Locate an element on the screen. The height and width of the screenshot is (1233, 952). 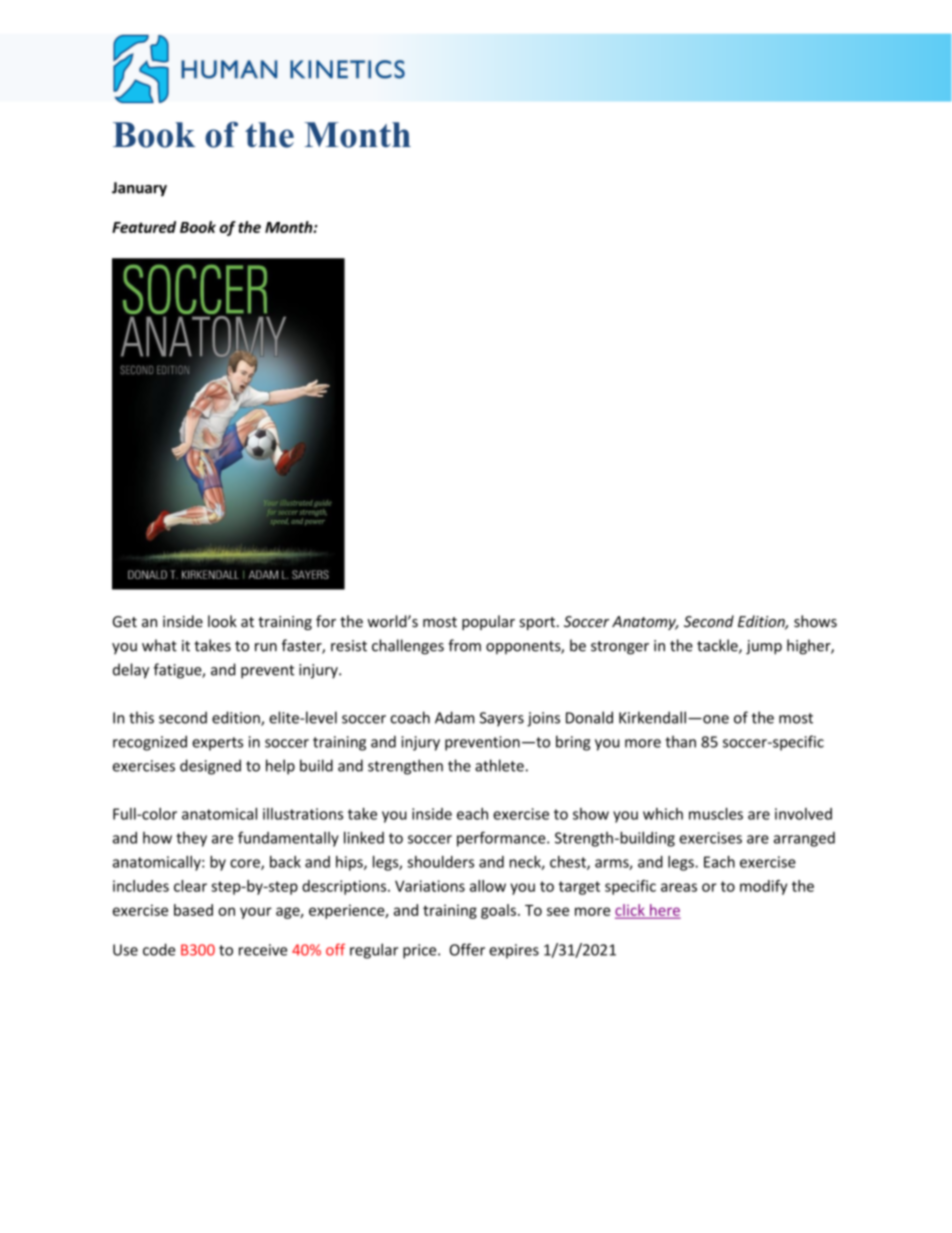
than is located at coordinates (680, 741).
